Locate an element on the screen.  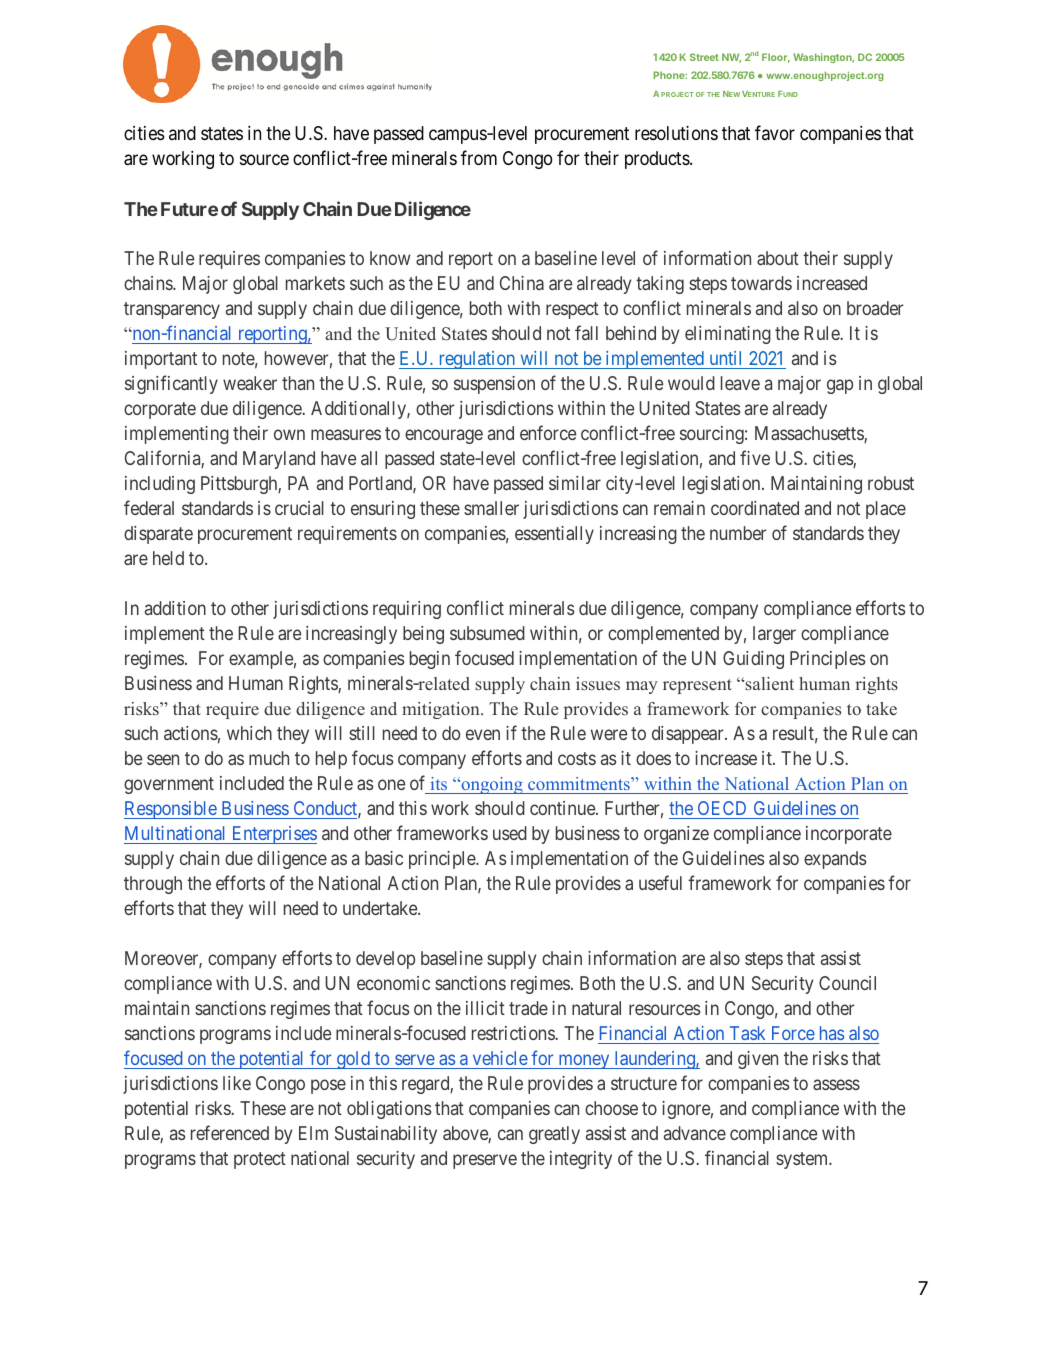
gap is located at coordinates (840, 387).
